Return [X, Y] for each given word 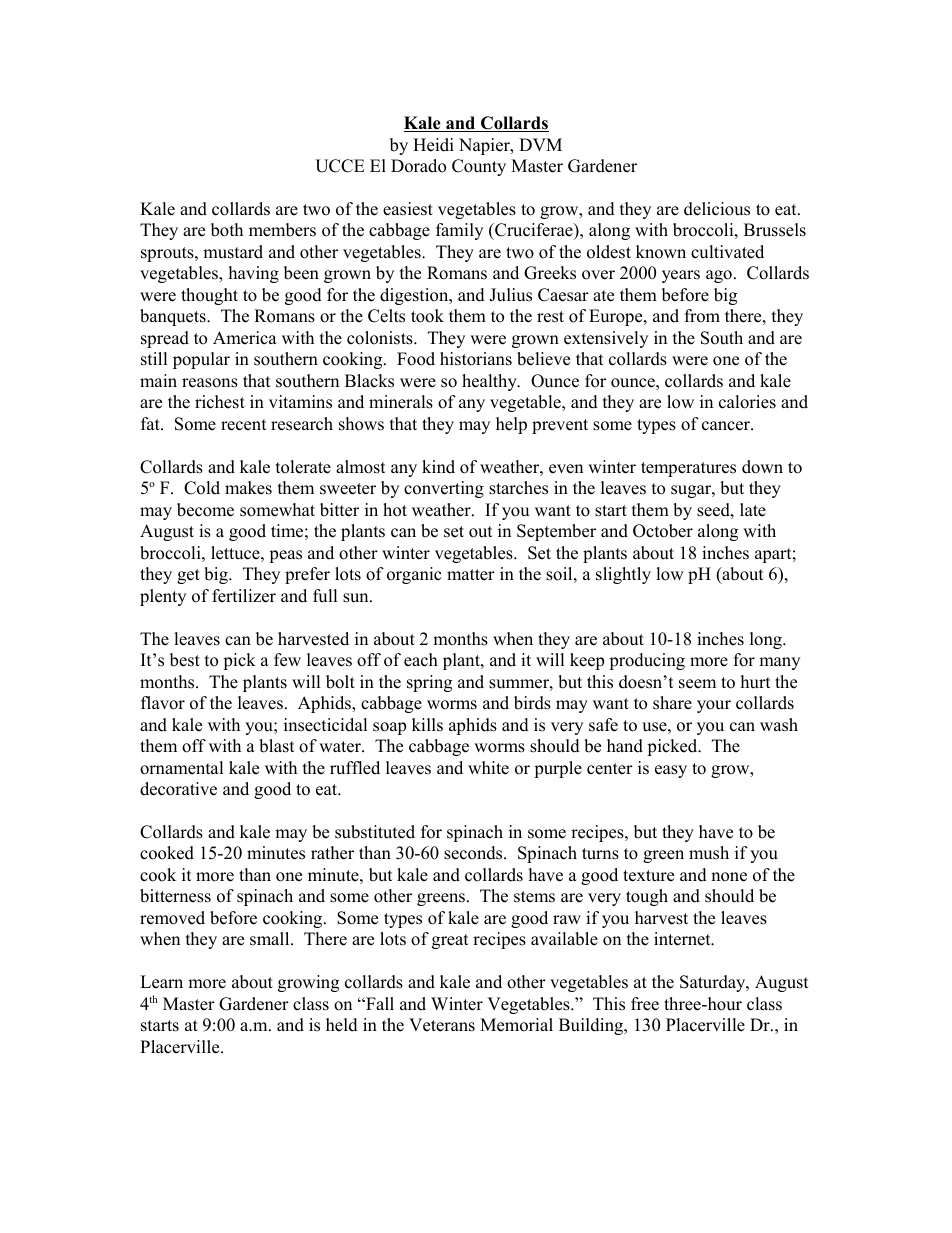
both [227, 230]
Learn [161, 982]
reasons [210, 383]
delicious [717, 209]
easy [671, 771]
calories [747, 402]
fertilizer [244, 596]
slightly [623, 575]
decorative [178, 789]
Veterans [442, 1025]
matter [471, 575]
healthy [490, 382]
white [488, 768]
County [479, 167]
